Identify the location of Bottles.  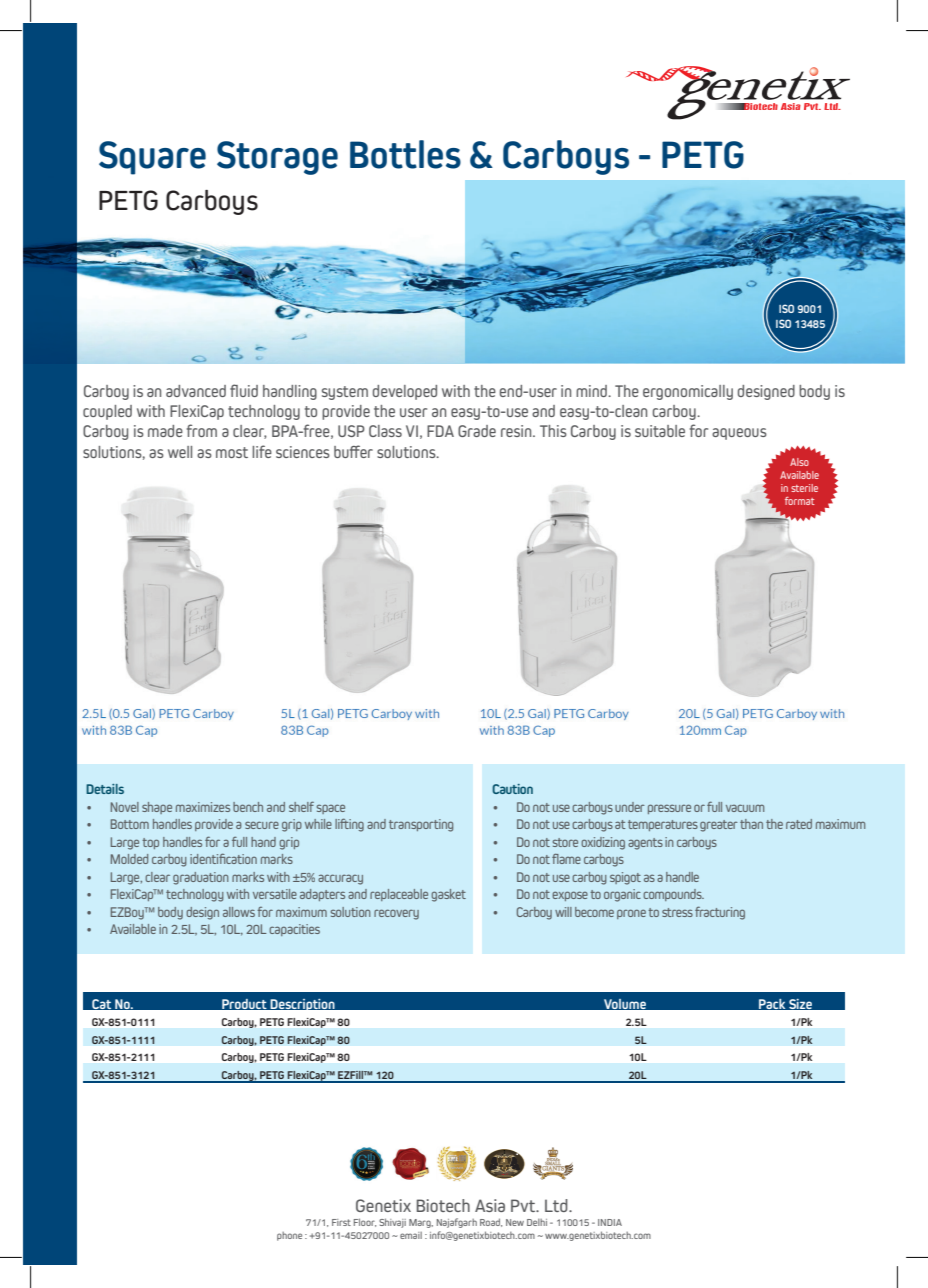
(405, 154).
